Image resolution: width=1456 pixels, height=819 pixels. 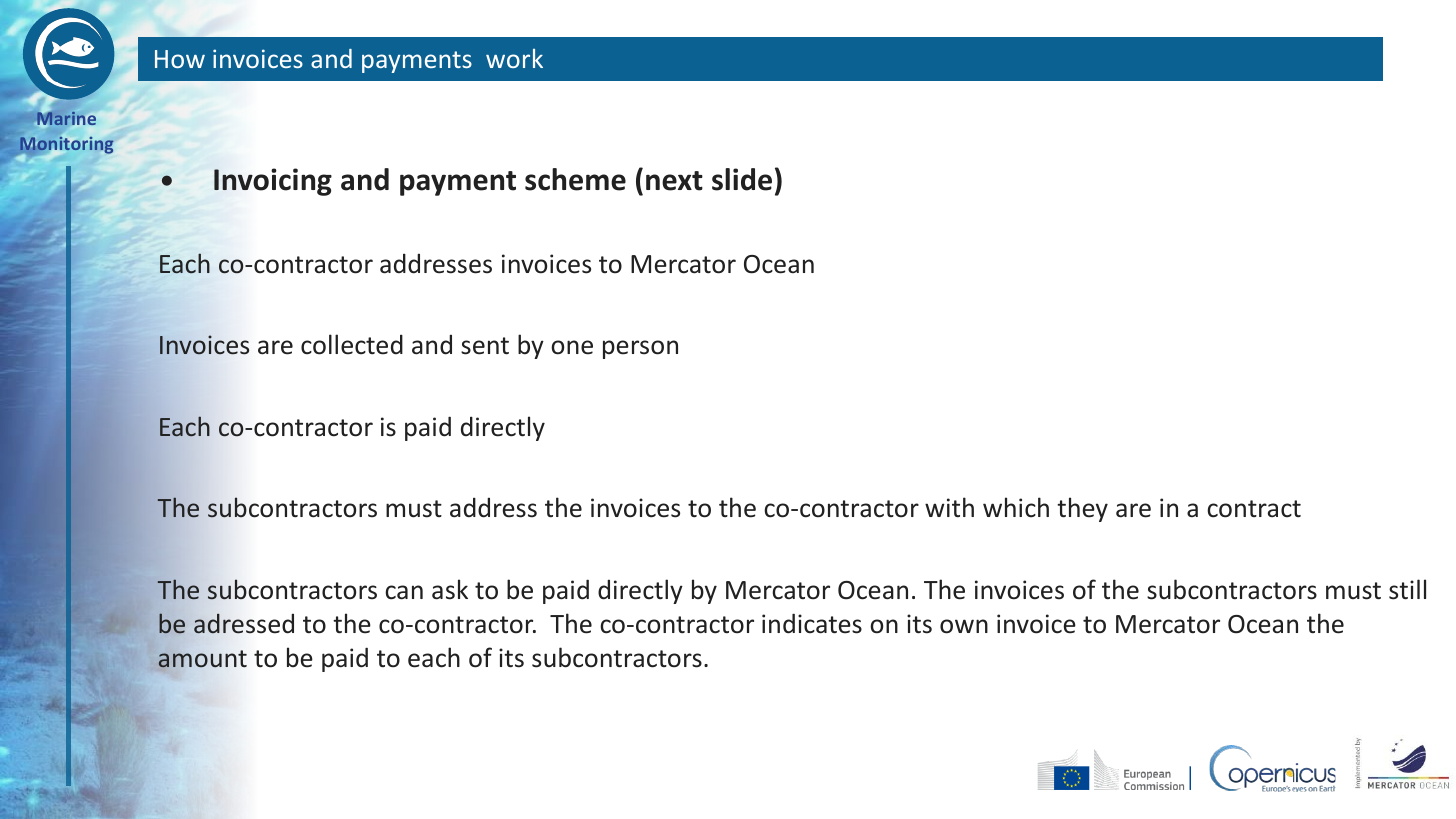 I want to click on next, so click(x=674, y=181).
